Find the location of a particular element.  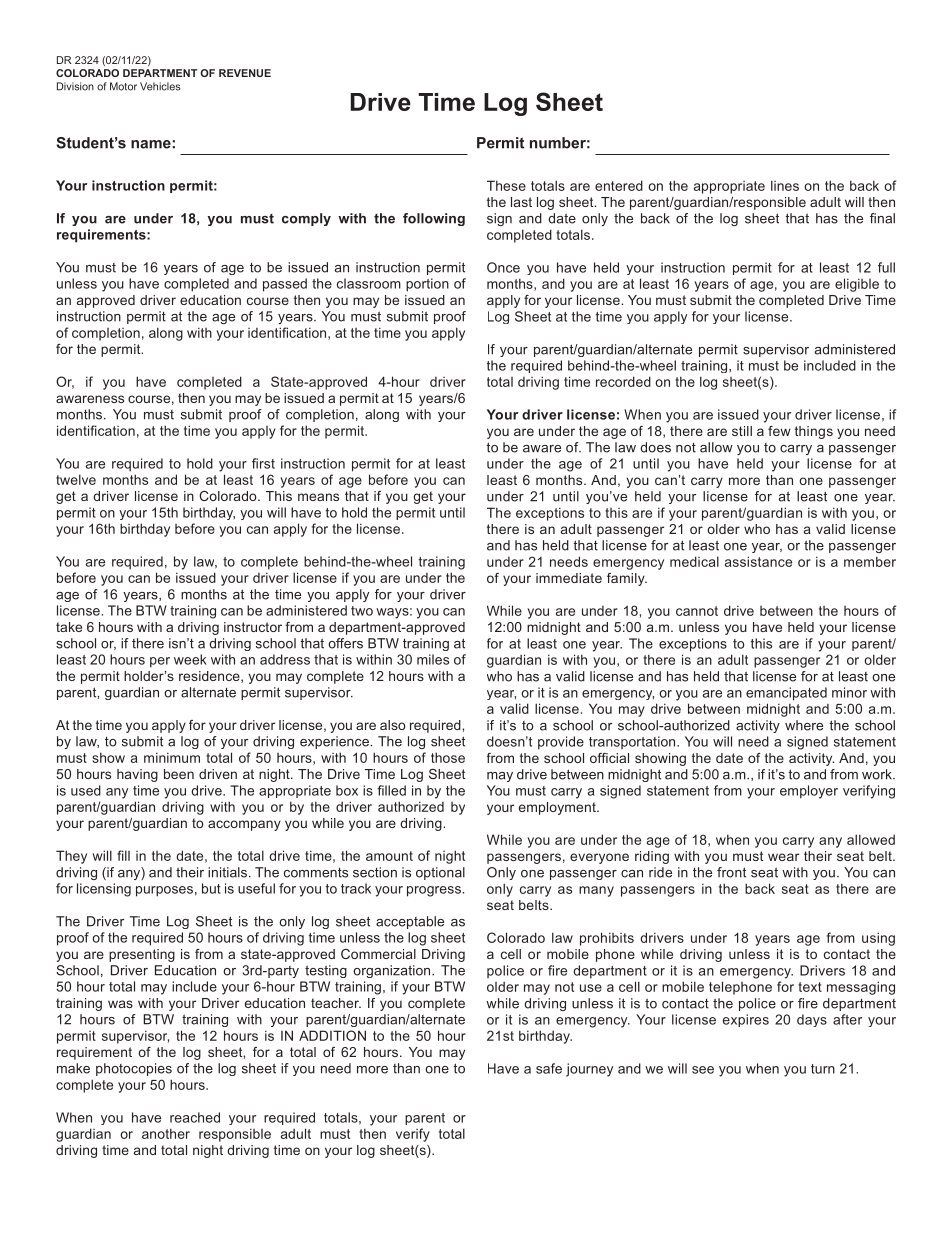

recorded is located at coordinates (623, 381).
